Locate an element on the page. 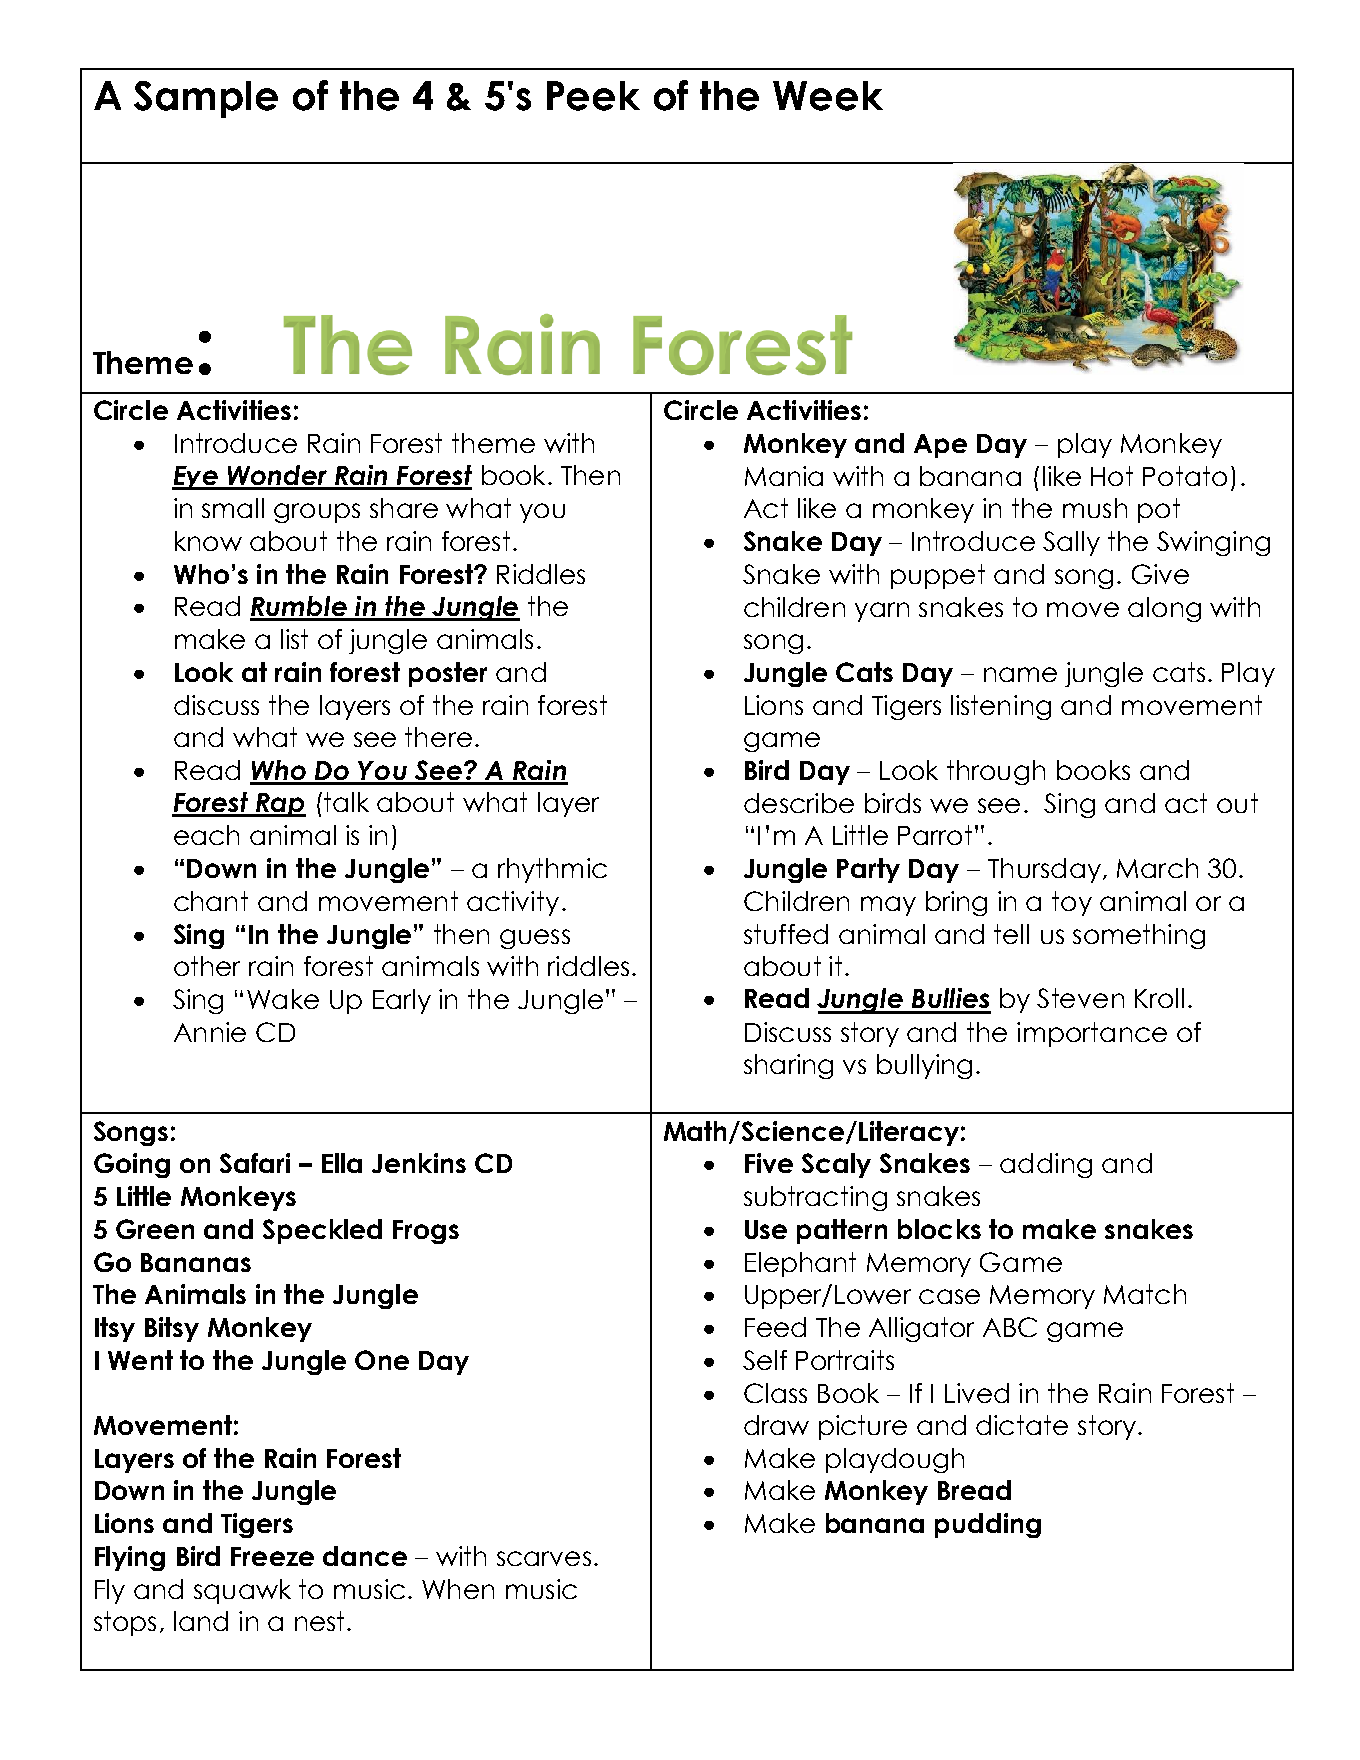 The height and width of the page is (1760, 1360). squawk is located at coordinates (242, 1591).
